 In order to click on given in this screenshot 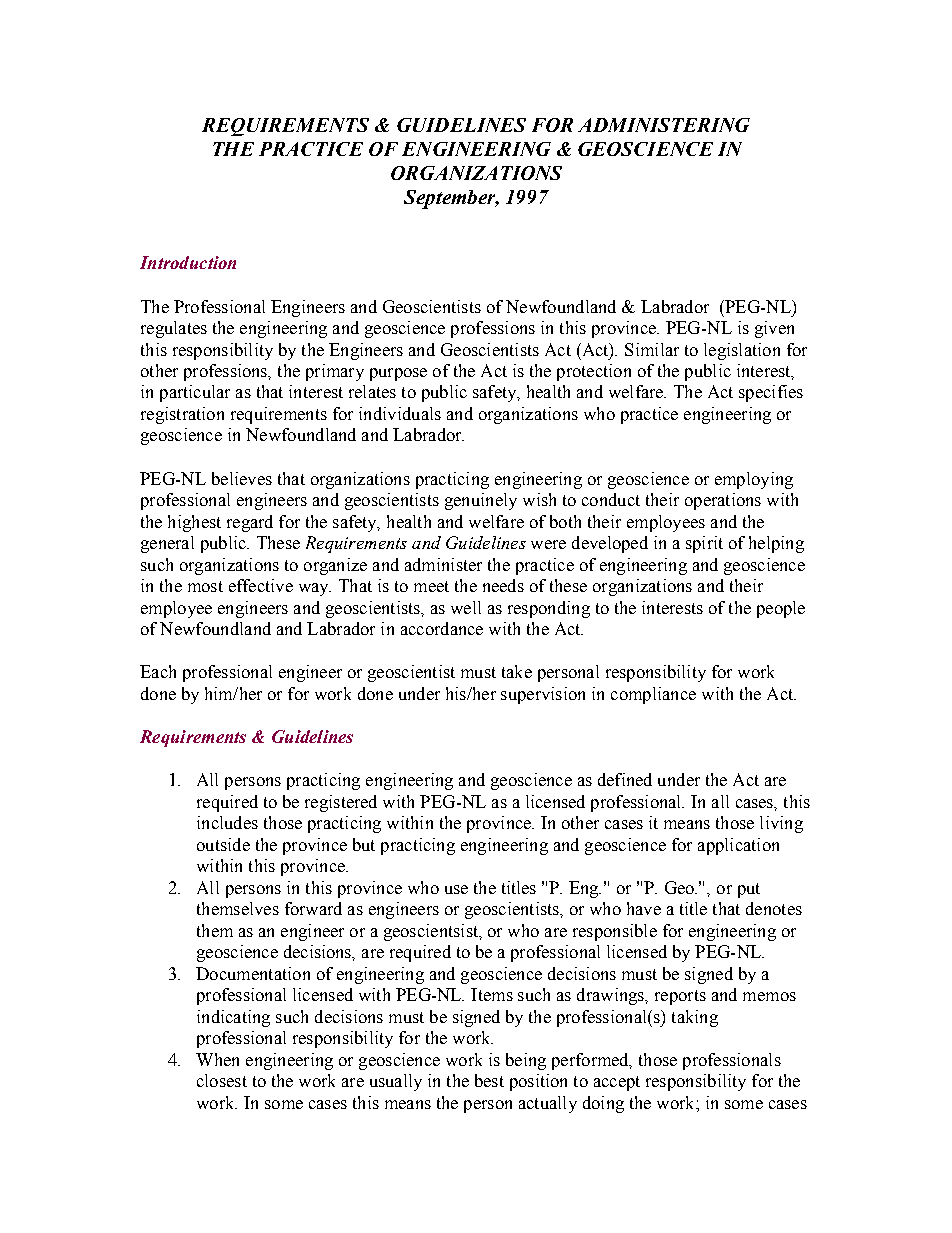, I will do `click(774, 329)`.
